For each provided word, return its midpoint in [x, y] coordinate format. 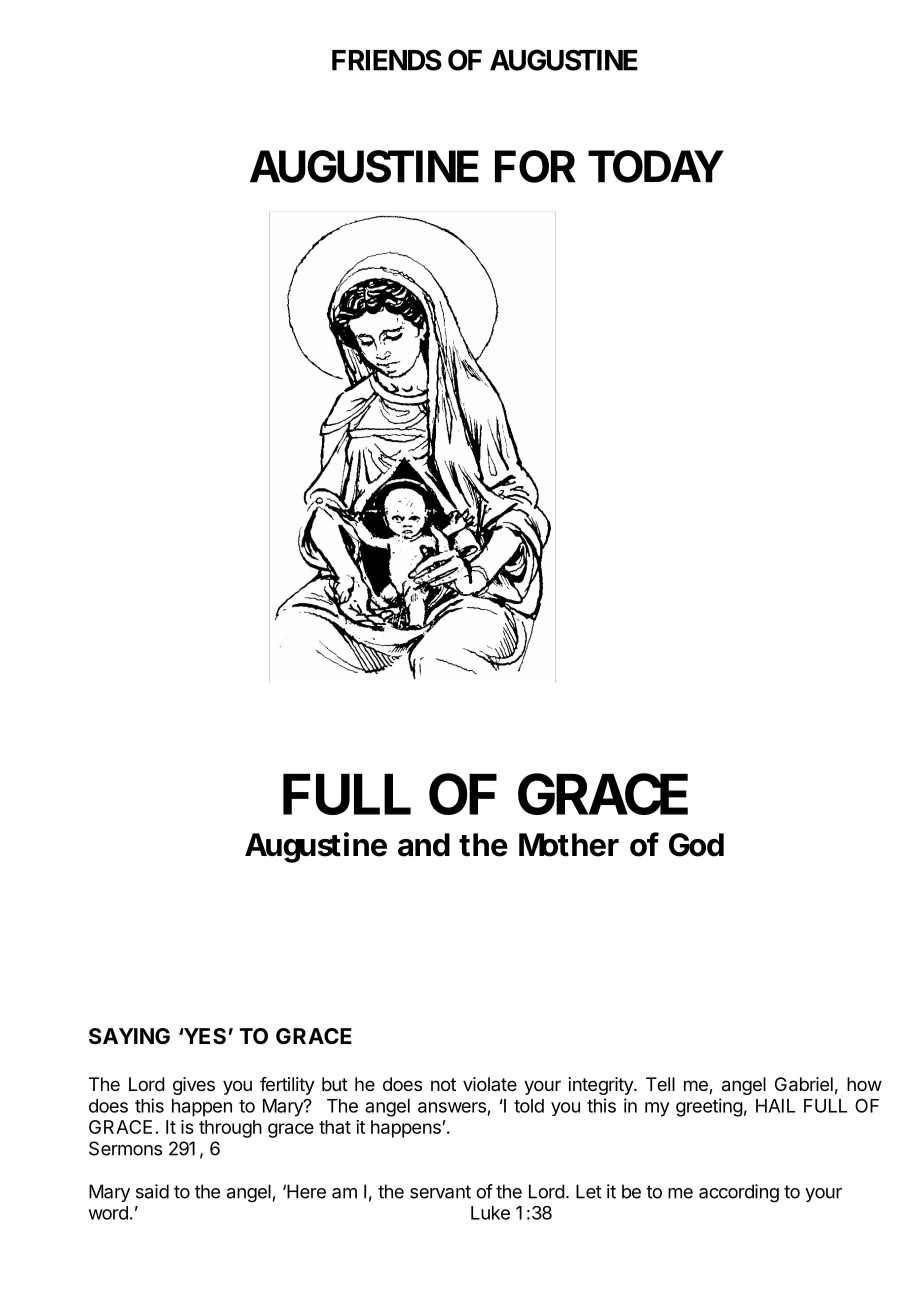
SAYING [129, 1036]
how [864, 1084]
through [230, 1129]
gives [194, 1086]
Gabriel [804, 1084]
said [152, 1191]
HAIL [775, 1106]
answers [452, 1107]
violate [490, 1084]
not [443, 1084]
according [739, 1193]
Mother [569, 845]
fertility [287, 1086]
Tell [660, 1084]
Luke [490, 1213]
